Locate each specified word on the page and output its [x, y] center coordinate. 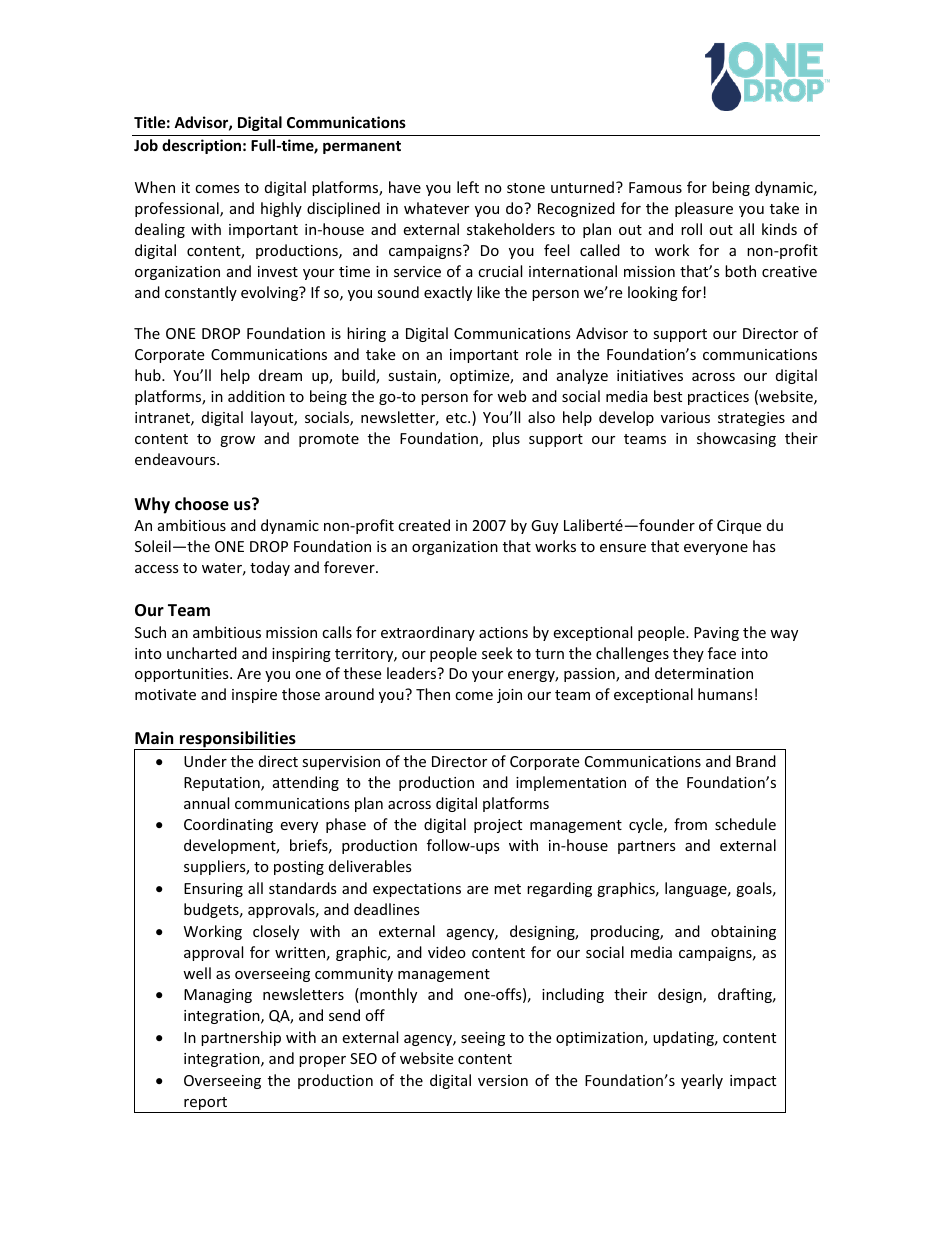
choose [202, 504]
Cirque [739, 527]
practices [718, 398]
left [468, 187]
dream [280, 375]
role [539, 354]
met [507, 889]
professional [178, 209]
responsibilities [238, 740]
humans [725, 694]
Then [433, 694]
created [424, 525]
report [206, 1105]
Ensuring [213, 890]
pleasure [704, 209]
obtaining [743, 932]
